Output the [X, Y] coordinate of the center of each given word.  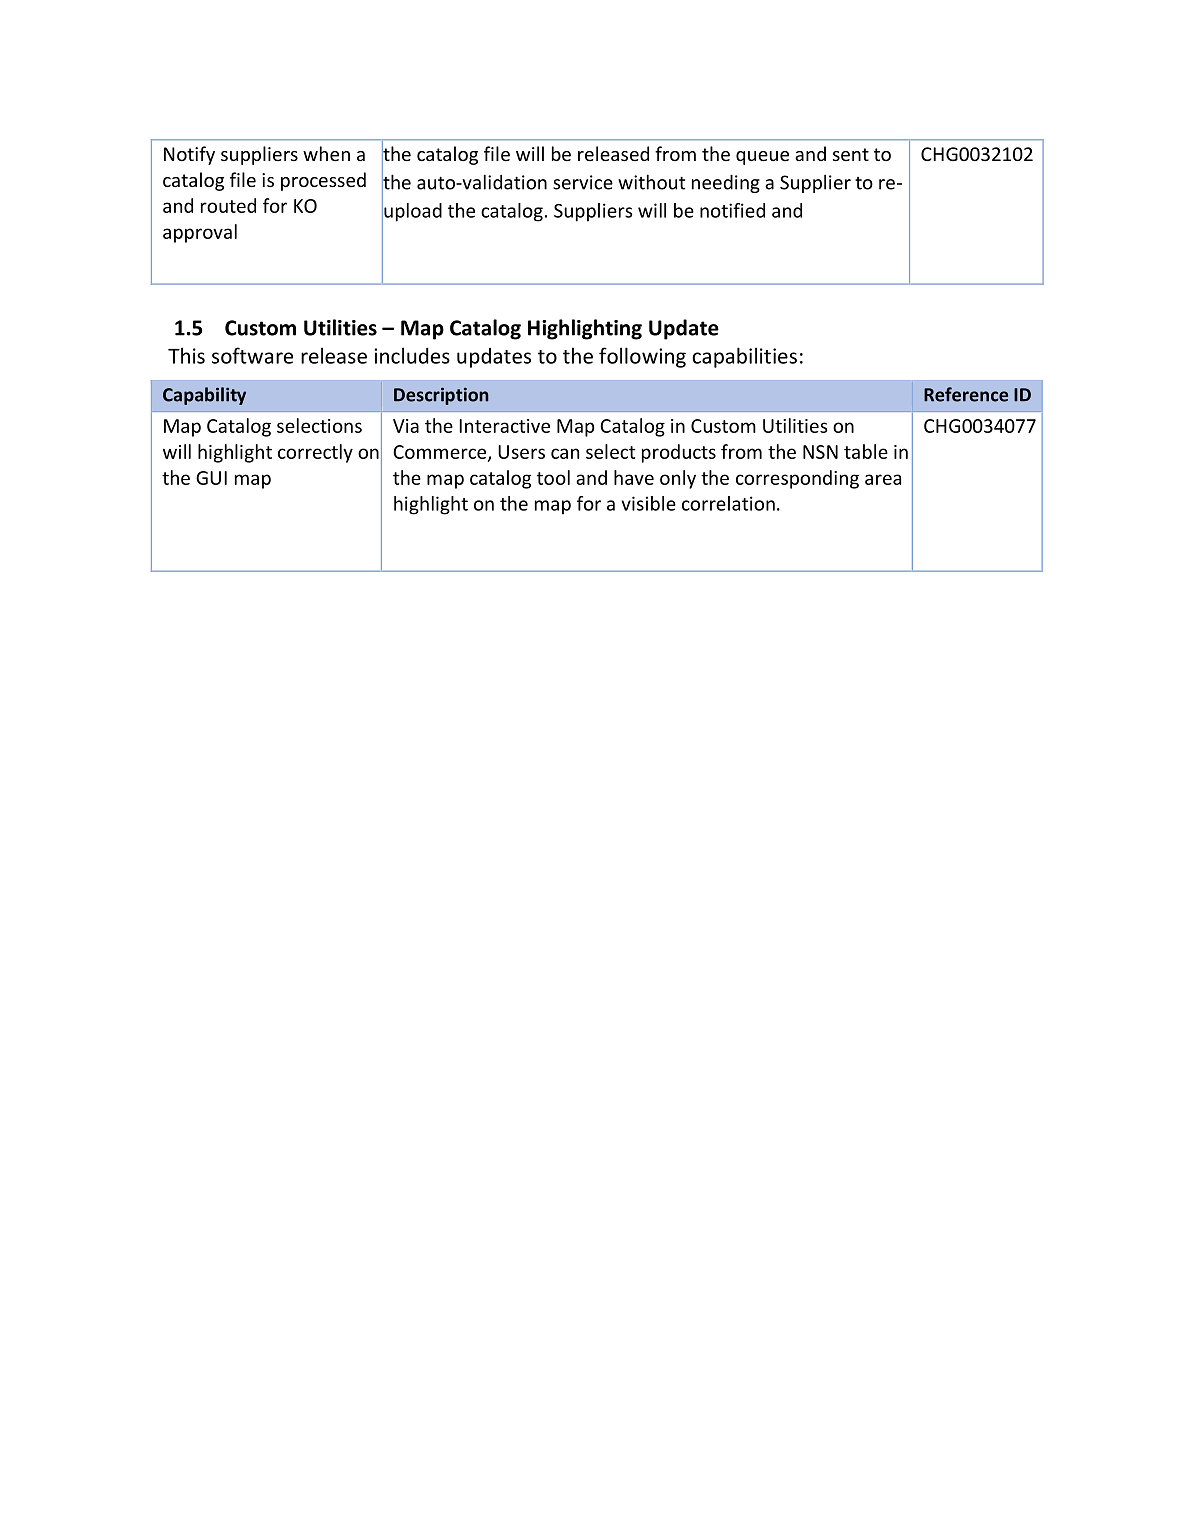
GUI [211, 478]
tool [553, 477]
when [326, 153]
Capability [204, 396]
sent [851, 154]
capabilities [744, 357]
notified [732, 210]
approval [200, 233]
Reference [966, 394]
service [583, 182]
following [642, 357]
